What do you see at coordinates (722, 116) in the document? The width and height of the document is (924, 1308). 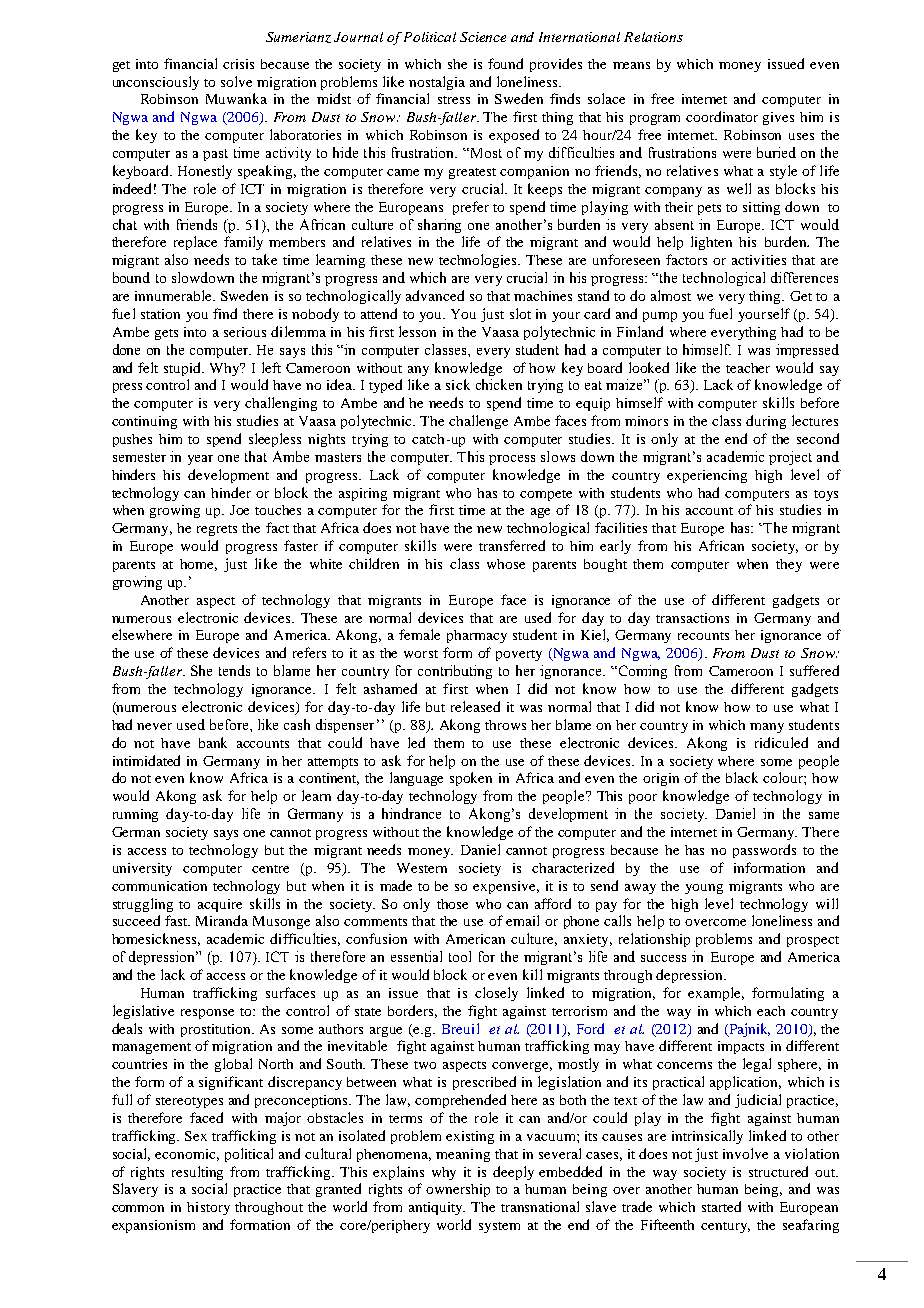 I see `coordinator` at bounding box center [722, 116].
